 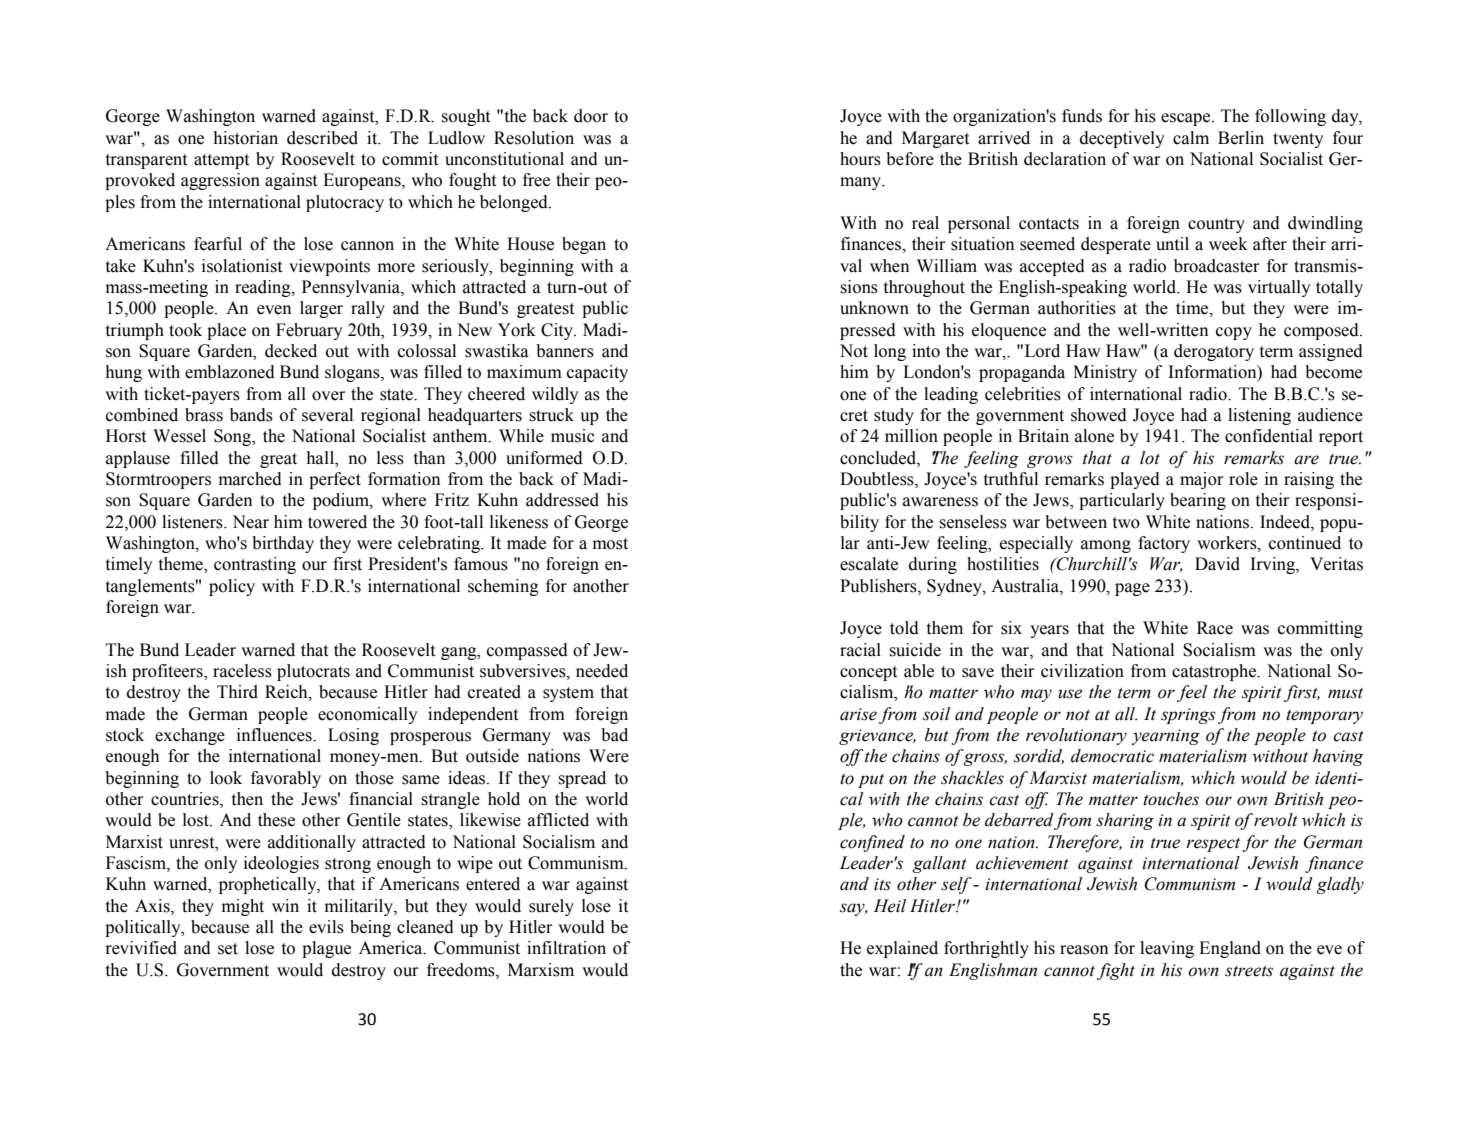 What do you see at coordinates (246, 138) in the document?
I see `historian` at bounding box center [246, 138].
